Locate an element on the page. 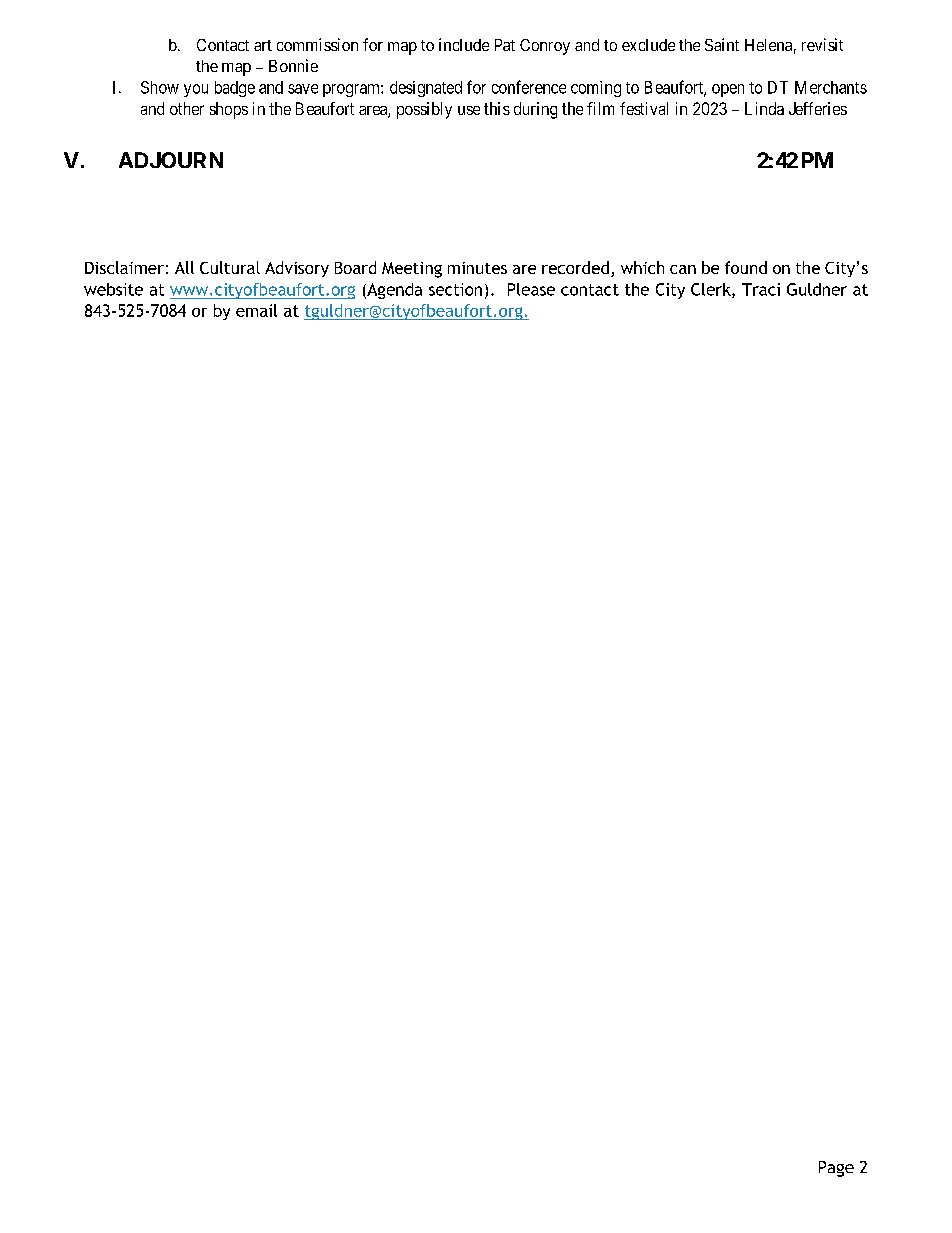 This document has height=1233, width=952. Page is located at coordinates (836, 1169).
